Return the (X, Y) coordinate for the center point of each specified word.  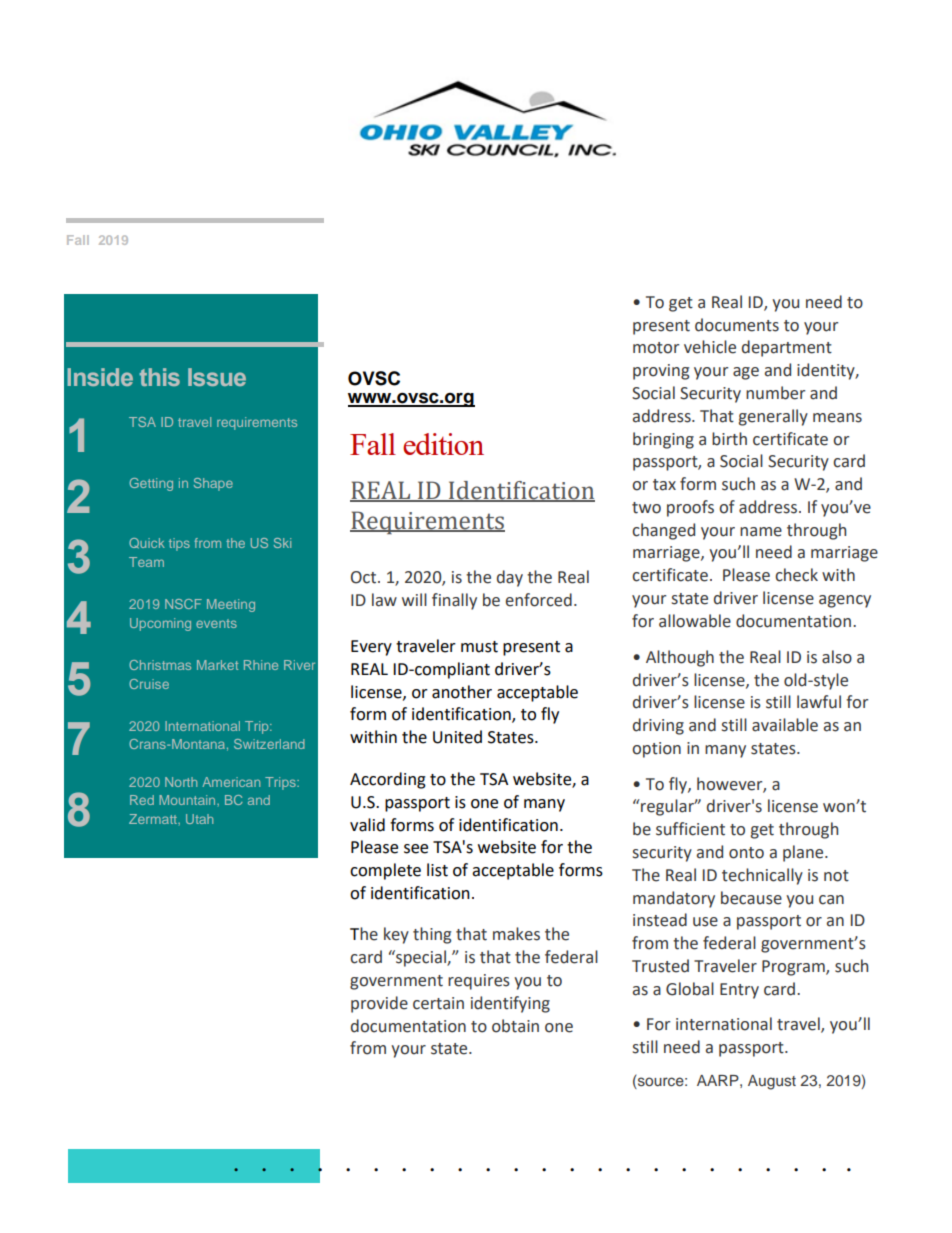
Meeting (231, 605)
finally (454, 601)
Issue (217, 377)
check (796, 575)
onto (746, 853)
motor (656, 348)
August (772, 1082)
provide (379, 1004)
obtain (515, 1026)
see (416, 849)
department (787, 348)
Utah (199, 819)
